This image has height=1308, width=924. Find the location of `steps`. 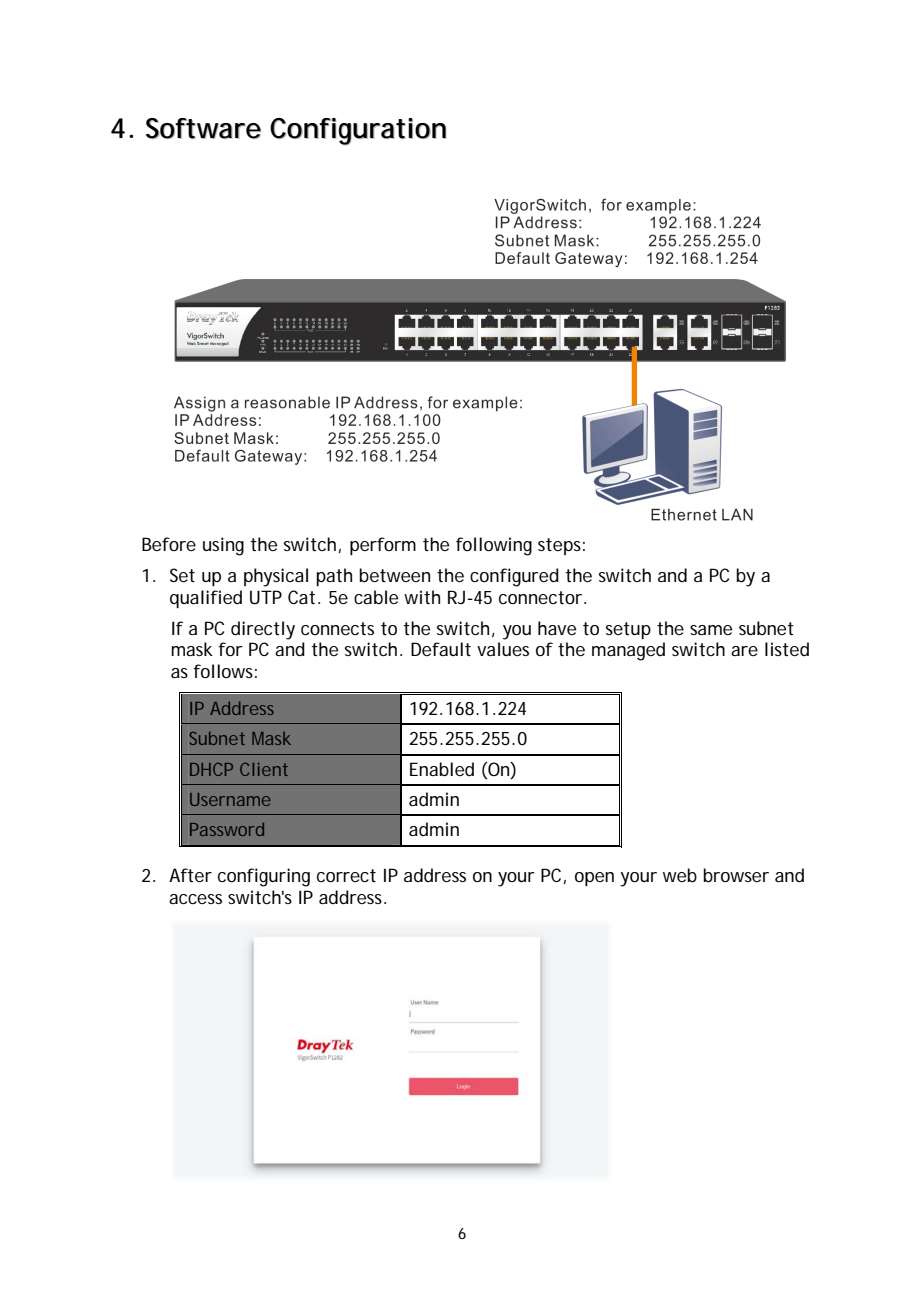

steps is located at coordinates (559, 546).
